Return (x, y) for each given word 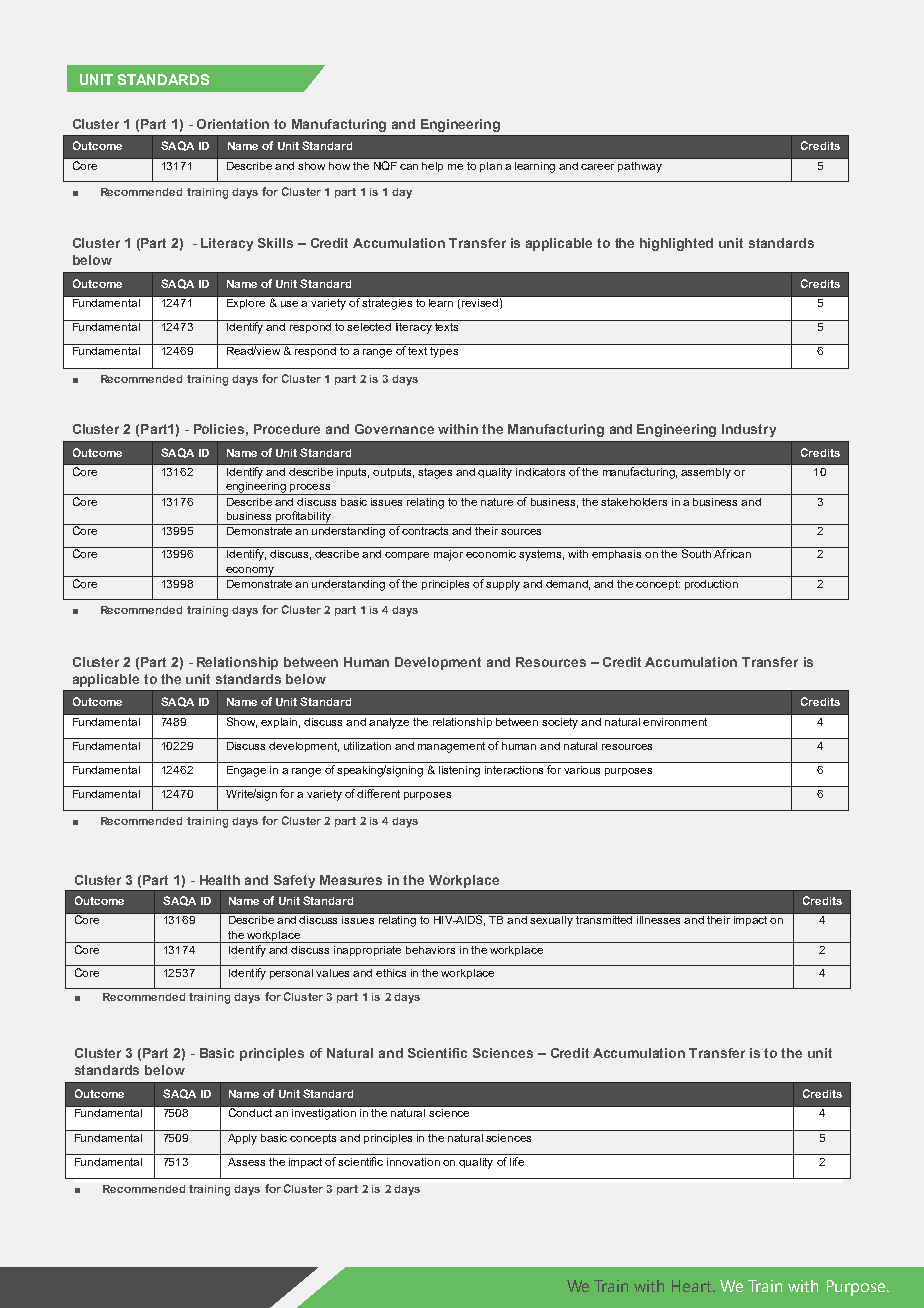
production (711, 585)
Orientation (233, 124)
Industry (749, 430)
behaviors (430, 950)
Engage (246, 771)
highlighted (676, 244)
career (597, 167)
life (517, 1161)
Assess (246, 1162)
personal (291, 974)
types (444, 352)
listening (459, 771)
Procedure (287, 429)
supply (503, 585)
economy (250, 572)
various (582, 770)
